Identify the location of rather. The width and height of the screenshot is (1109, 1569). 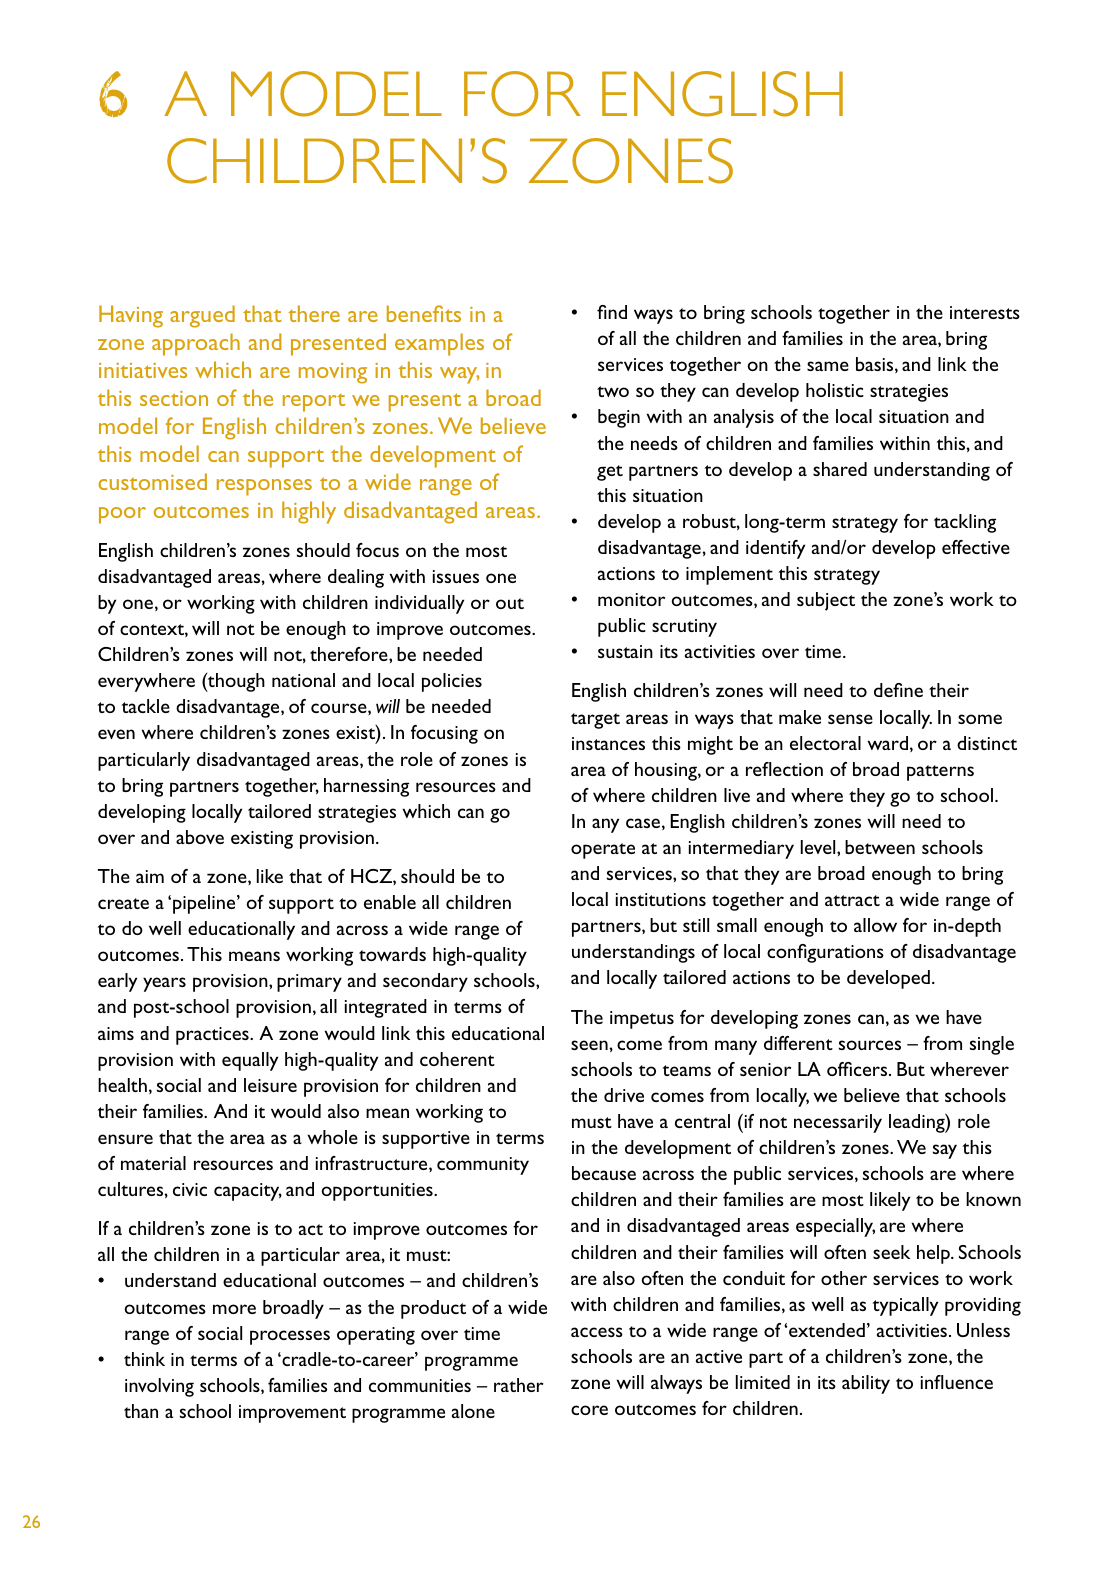
(519, 1385).
